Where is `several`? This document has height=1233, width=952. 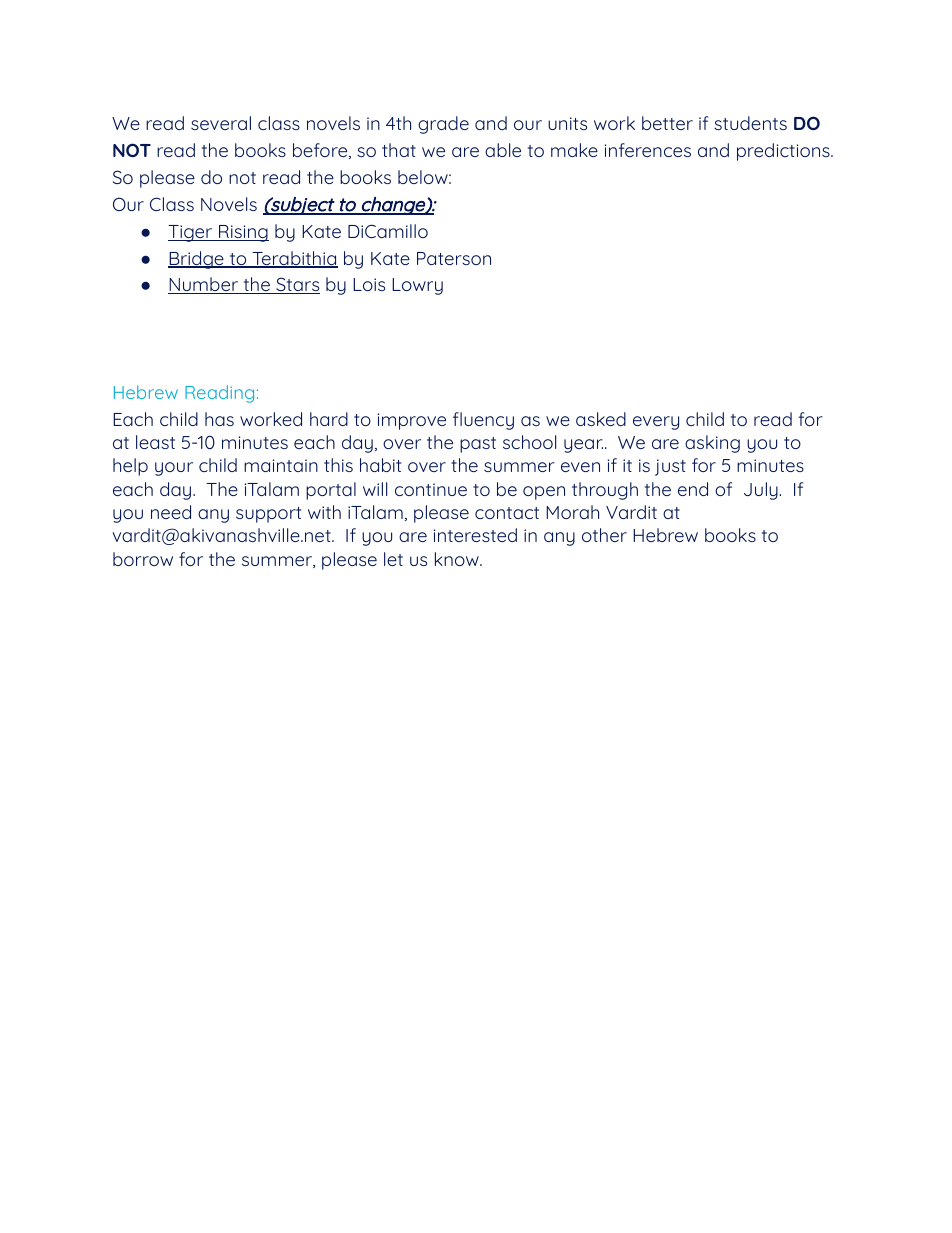 several is located at coordinates (221, 123).
